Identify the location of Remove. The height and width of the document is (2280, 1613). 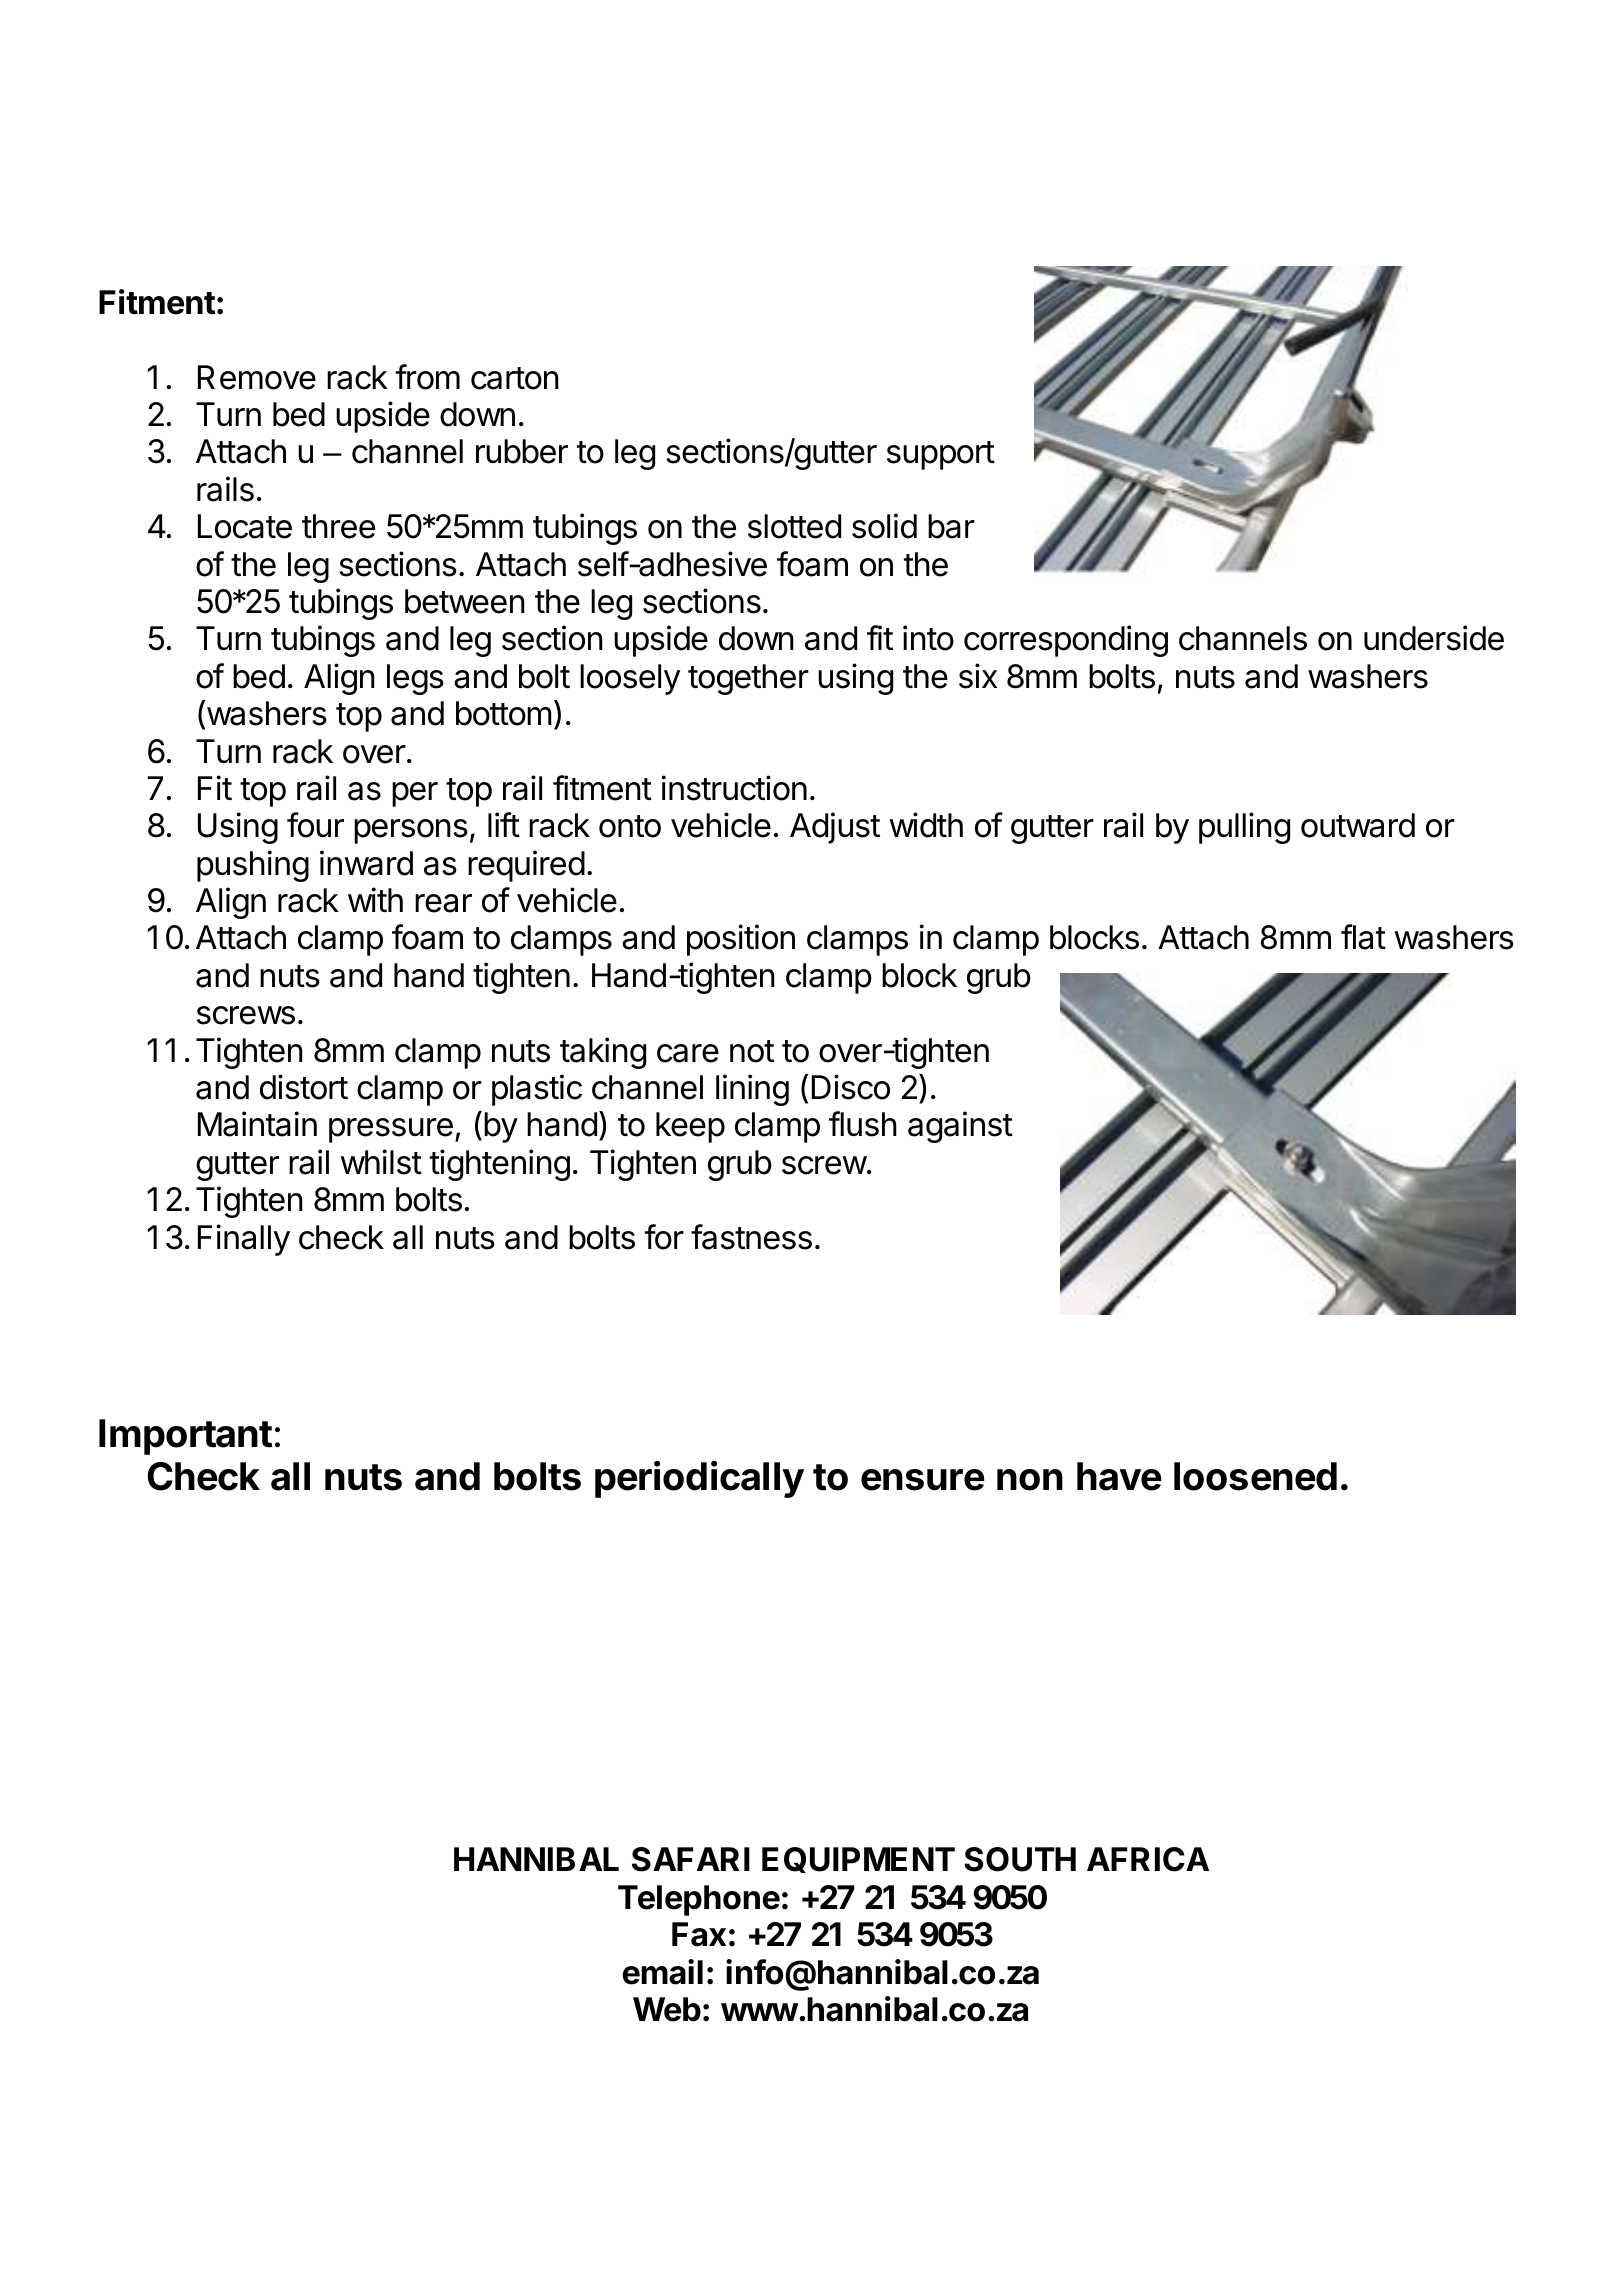
(257, 377).
